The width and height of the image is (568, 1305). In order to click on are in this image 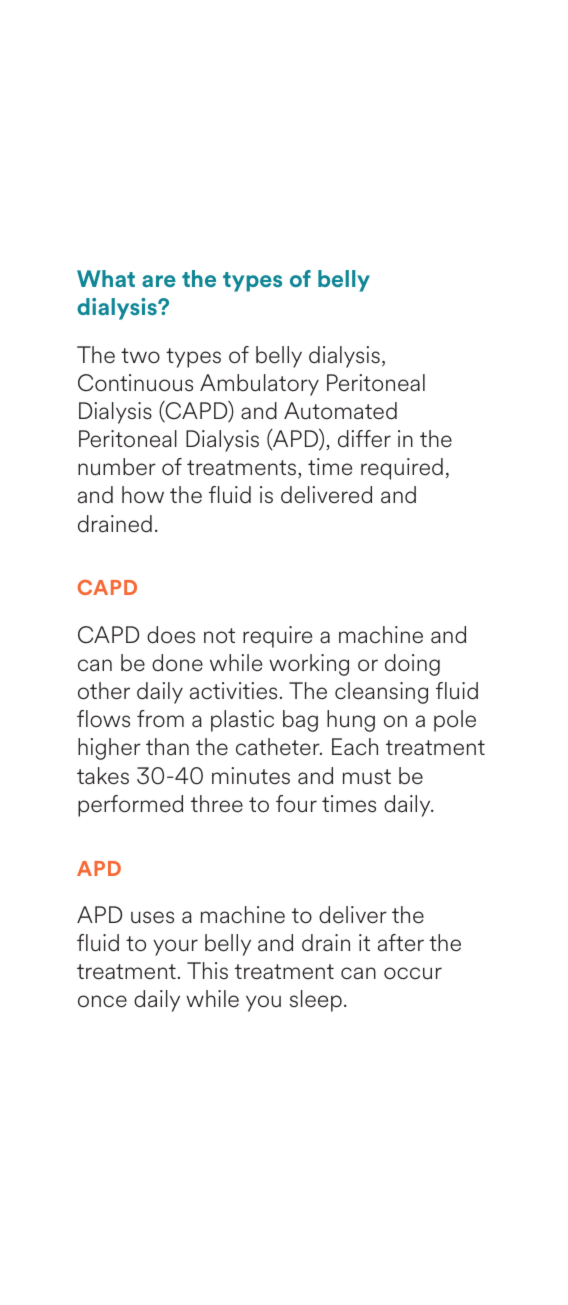, I will do `click(159, 281)`.
